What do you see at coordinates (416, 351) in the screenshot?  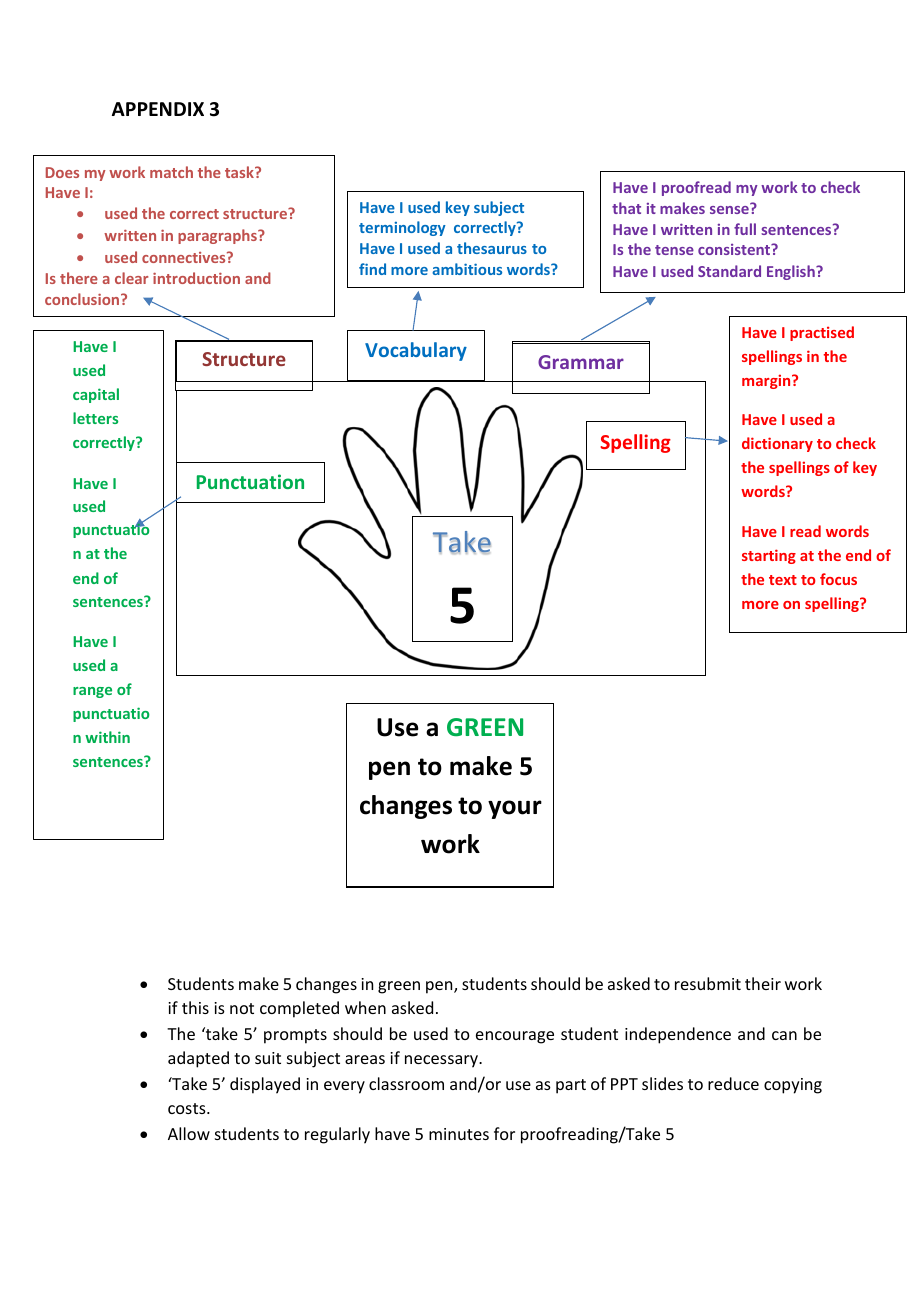 I see `Vocabulary` at bounding box center [416, 351].
